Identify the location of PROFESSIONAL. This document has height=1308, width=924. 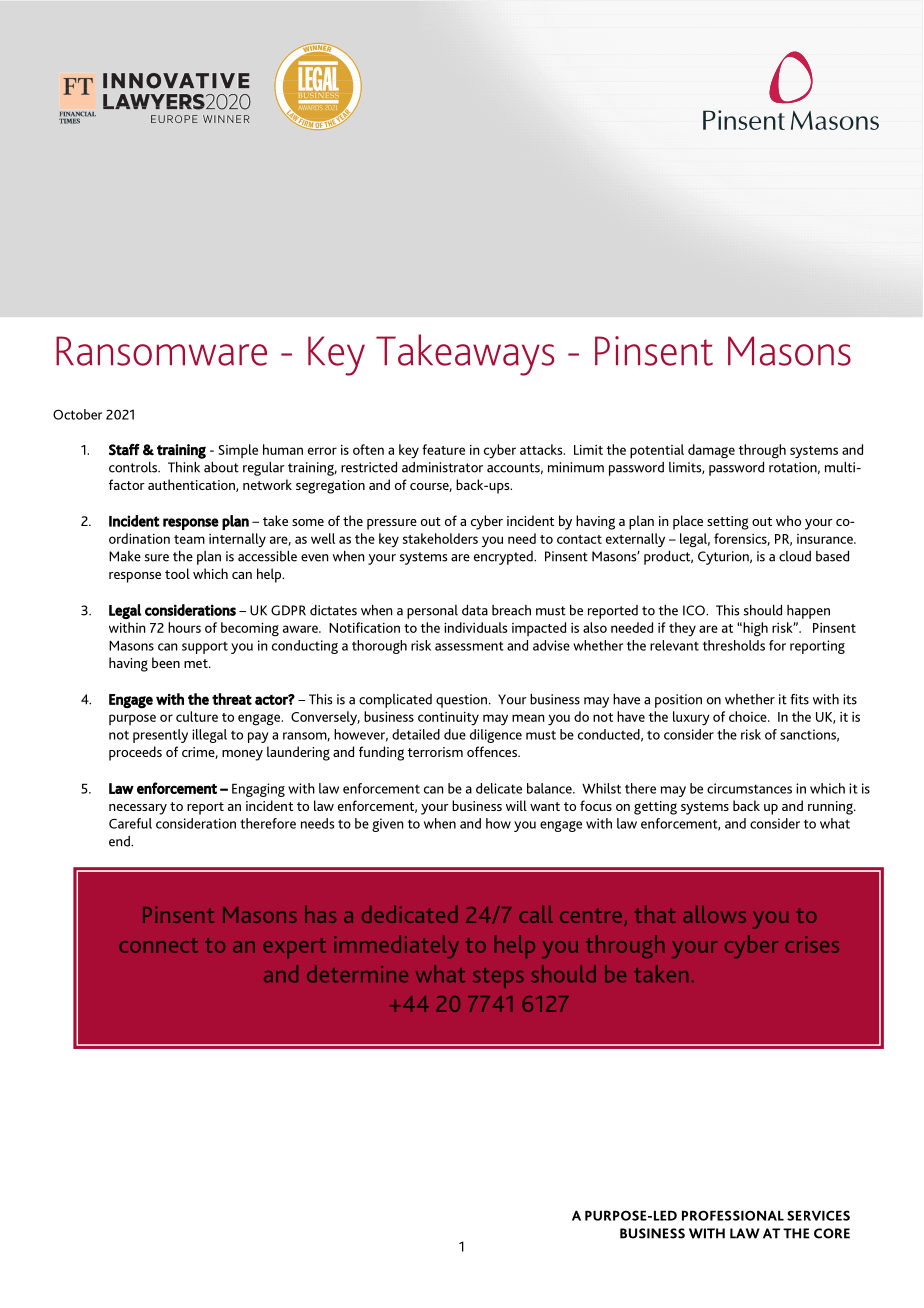
(733, 1215).
